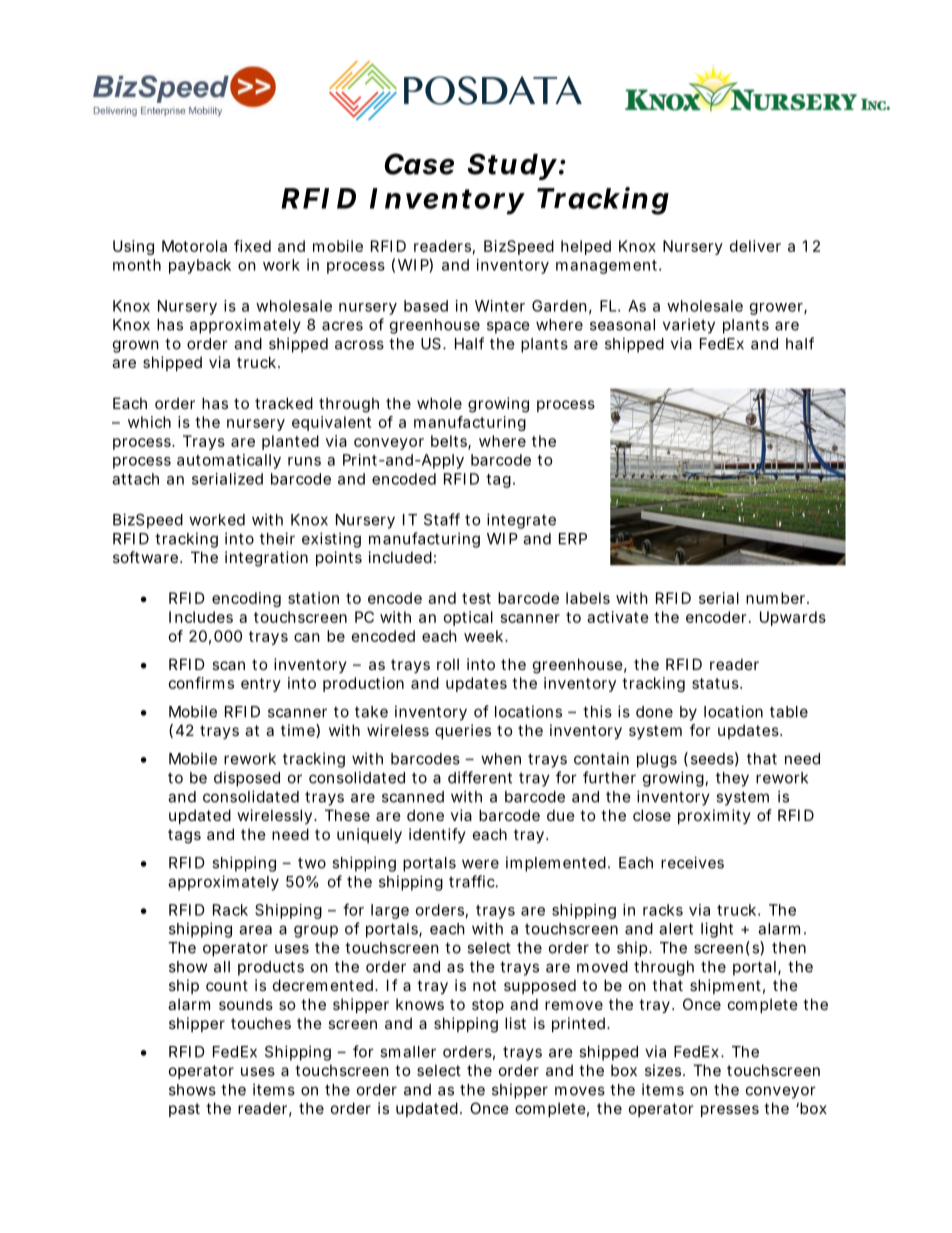  Describe the element at coordinates (408, 1052) in the document. I see `smaller` at that location.
